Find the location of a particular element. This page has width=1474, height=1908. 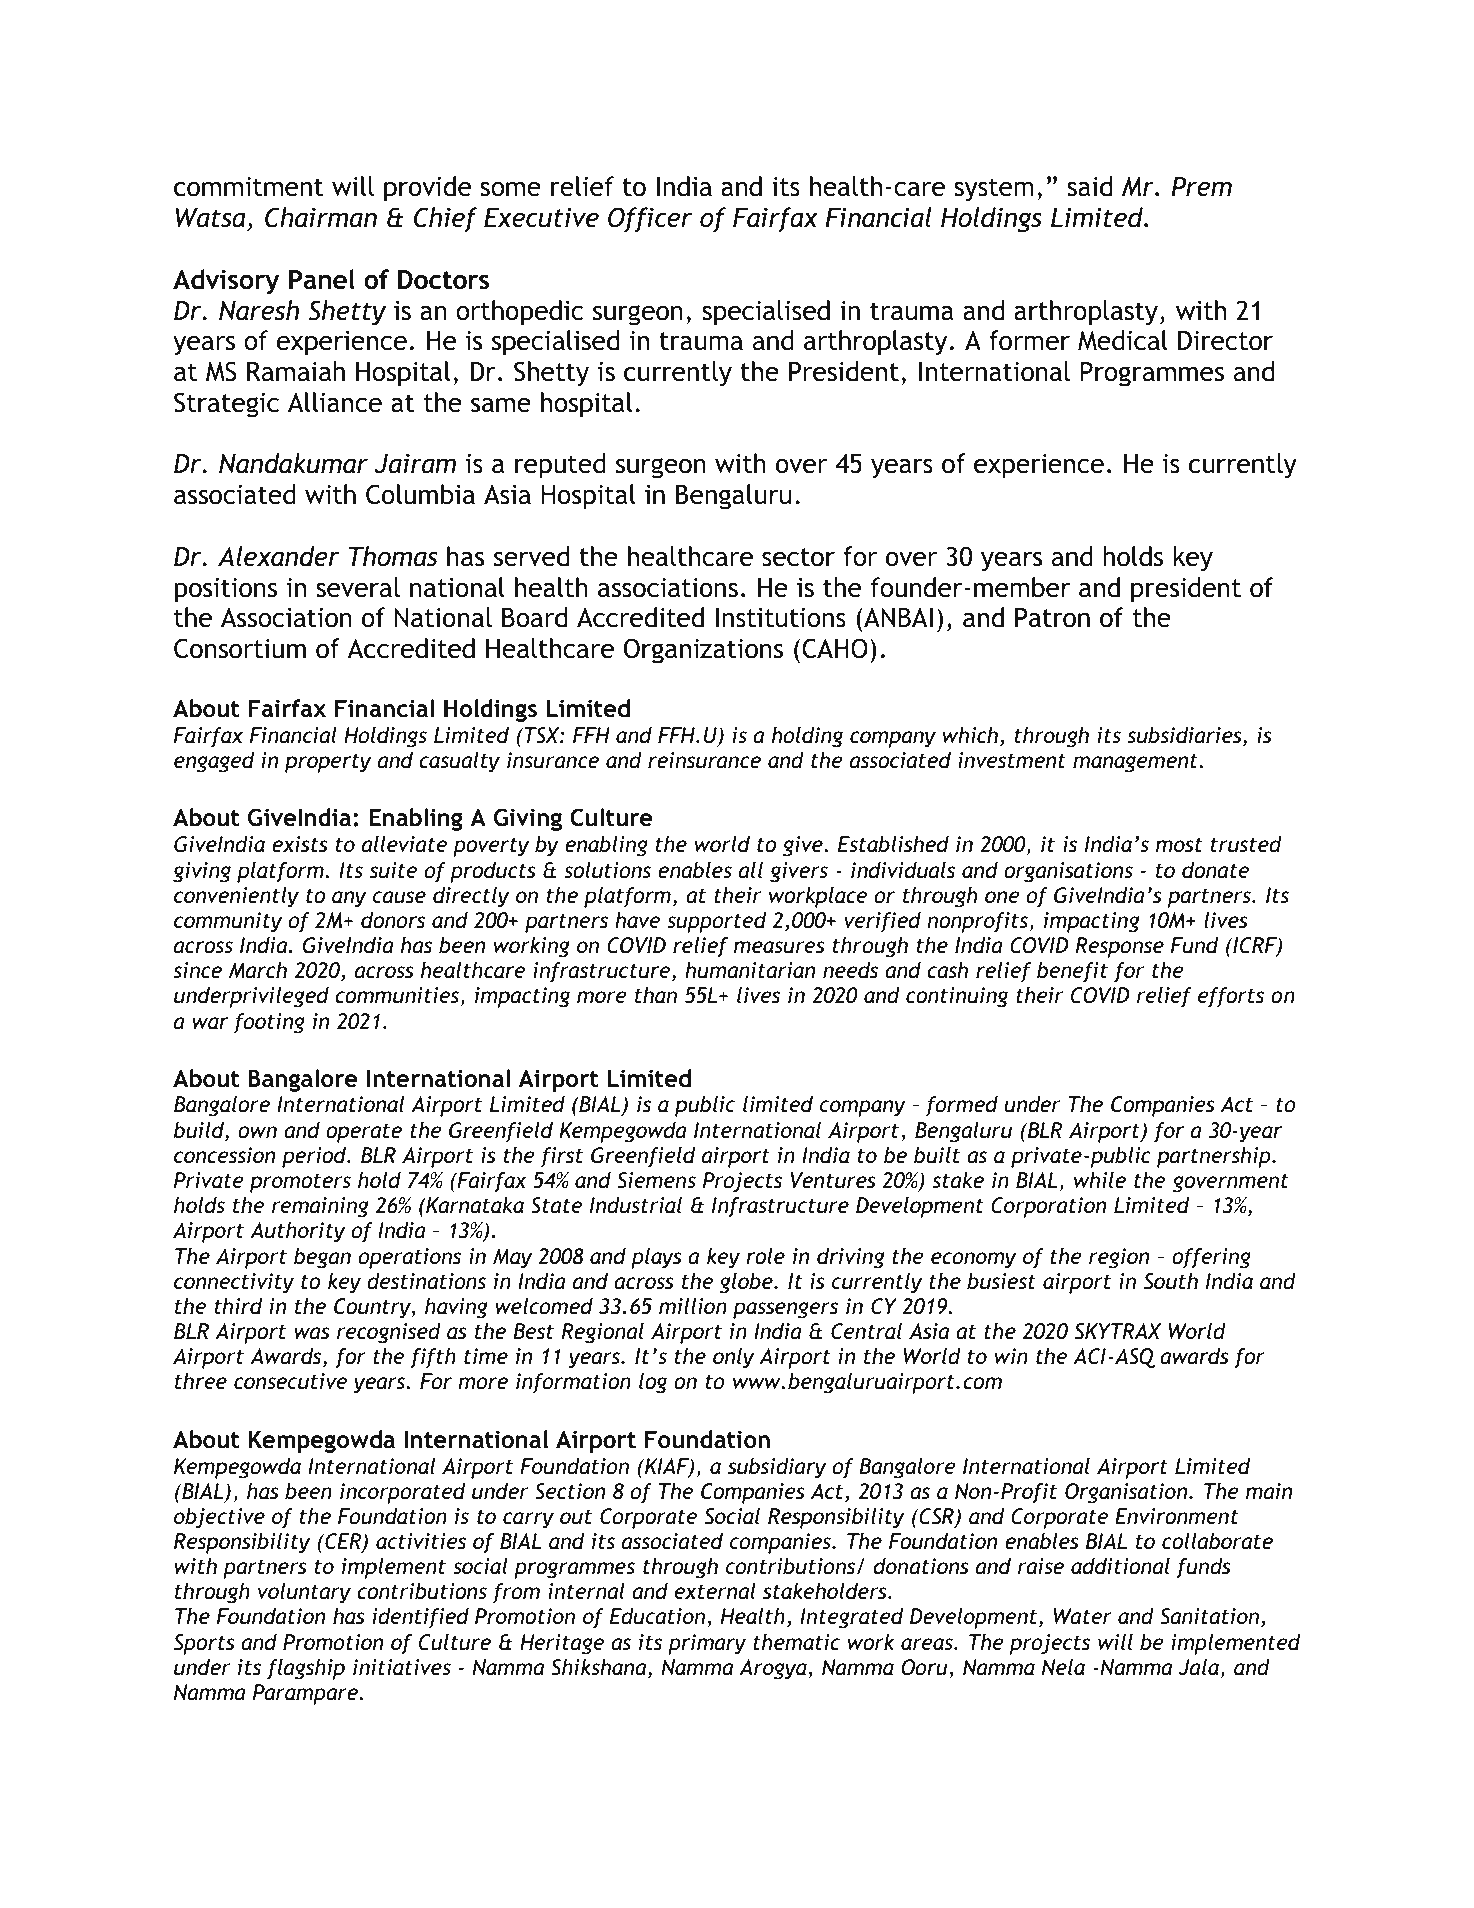

Chairman is located at coordinates (321, 217).
